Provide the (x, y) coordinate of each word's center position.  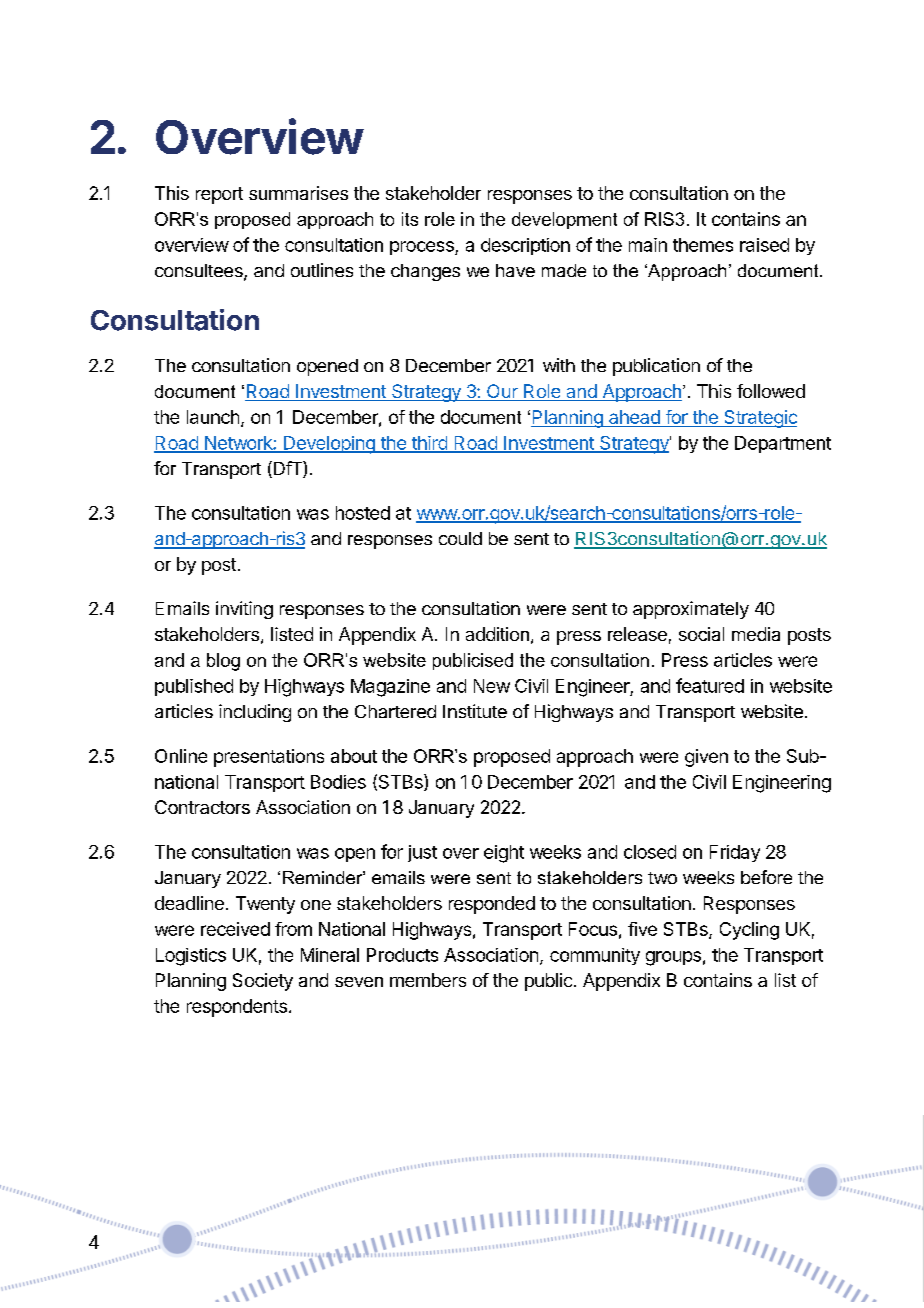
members (428, 980)
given (706, 758)
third (429, 444)
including (255, 713)
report (219, 195)
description (525, 246)
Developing (329, 445)
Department (783, 444)
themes (703, 245)
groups (673, 958)
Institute (475, 711)
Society (263, 982)
